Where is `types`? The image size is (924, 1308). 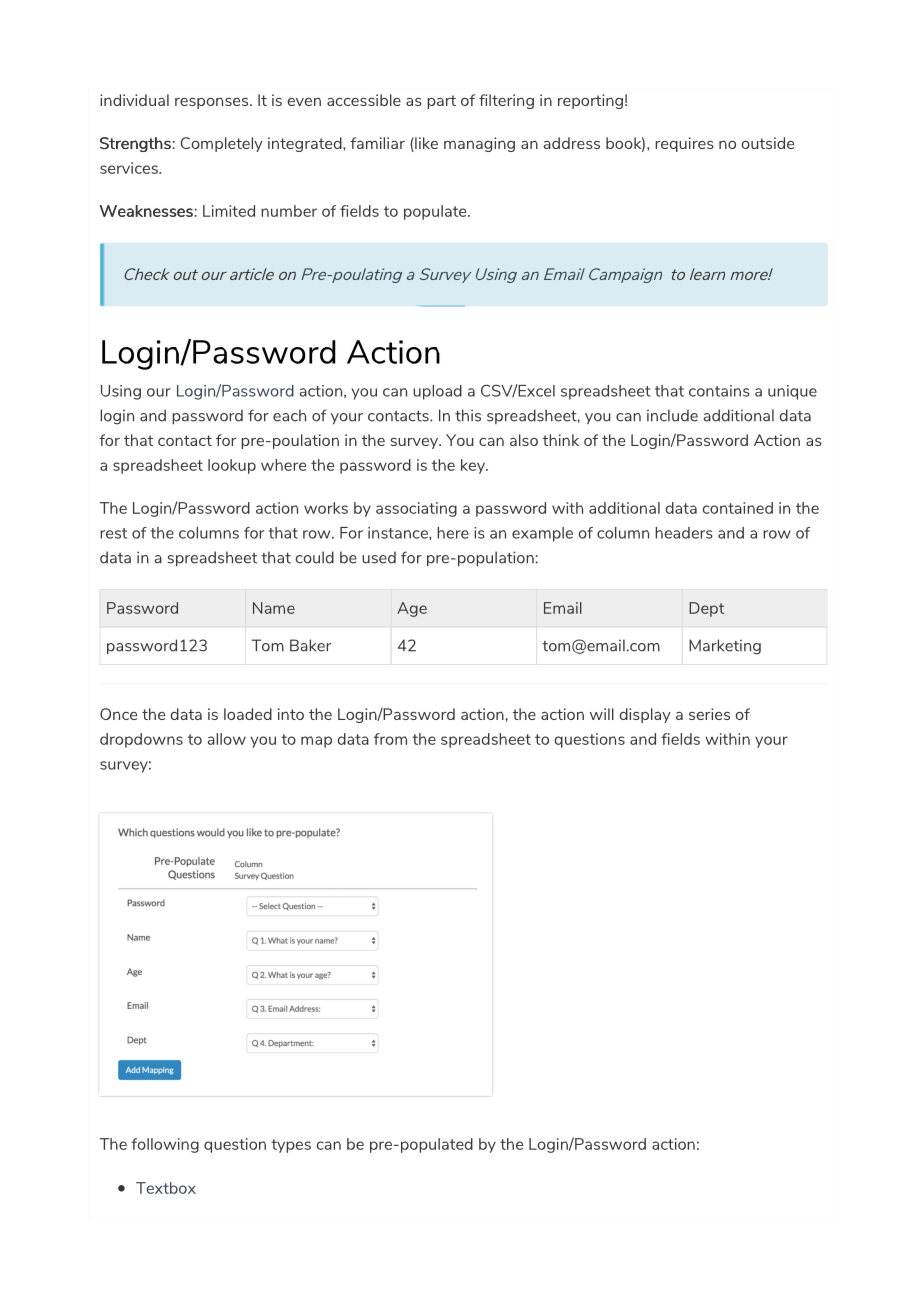 types is located at coordinates (291, 1146).
